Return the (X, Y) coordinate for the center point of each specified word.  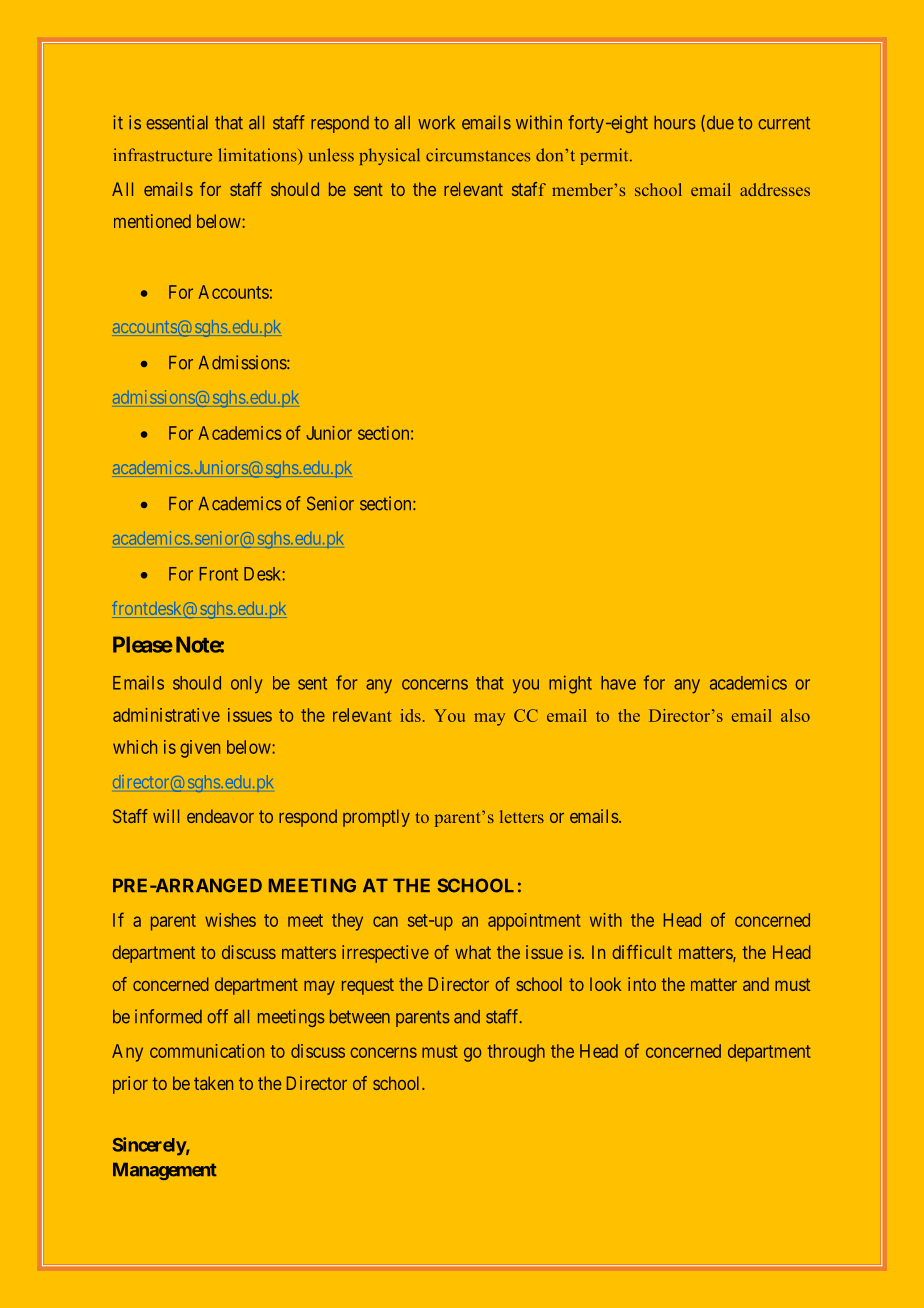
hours (675, 123)
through (516, 1053)
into (642, 984)
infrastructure (162, 155)
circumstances (478, 155)
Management (165, 1171)
